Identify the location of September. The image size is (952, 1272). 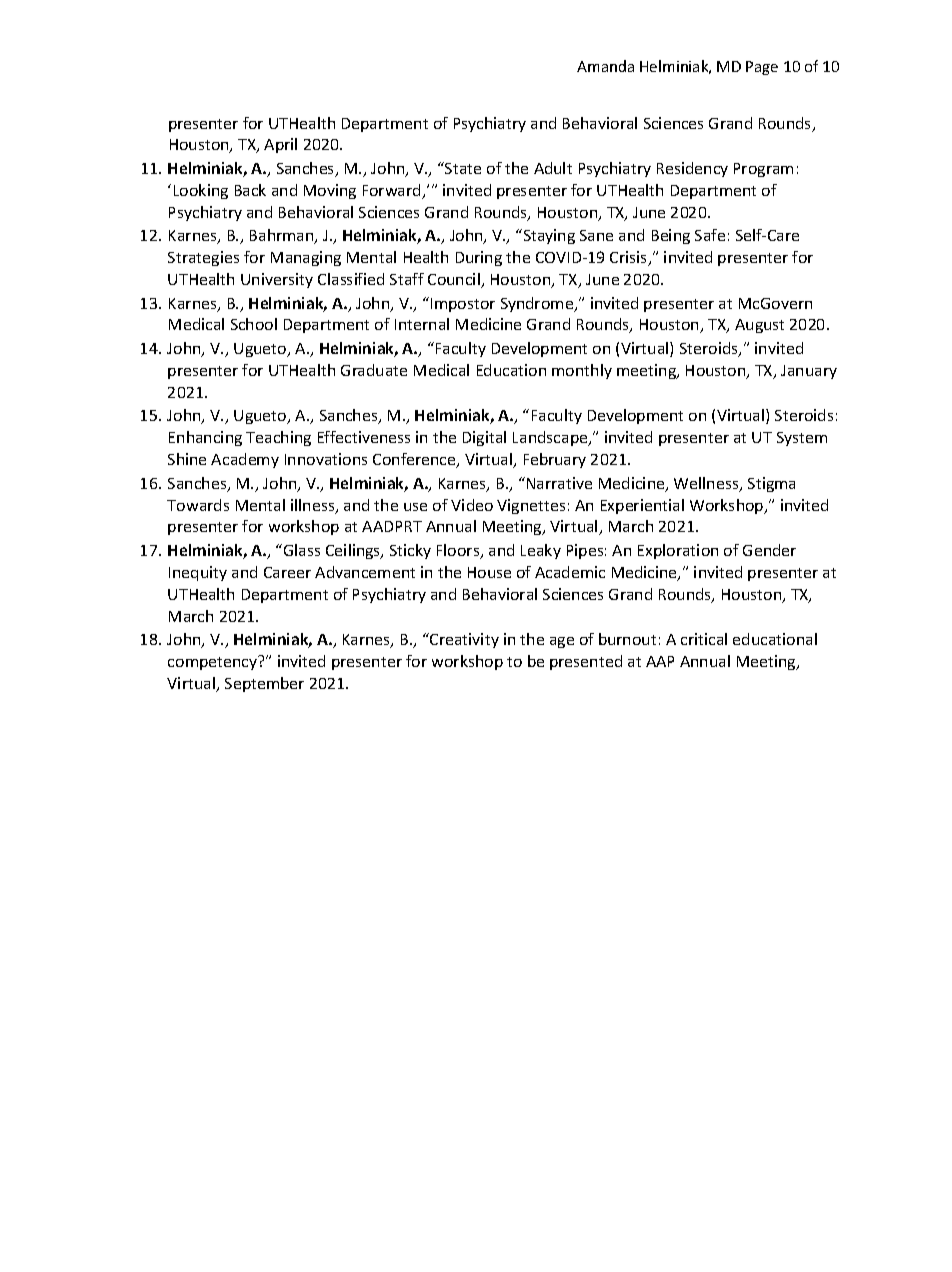
(264, 684).
